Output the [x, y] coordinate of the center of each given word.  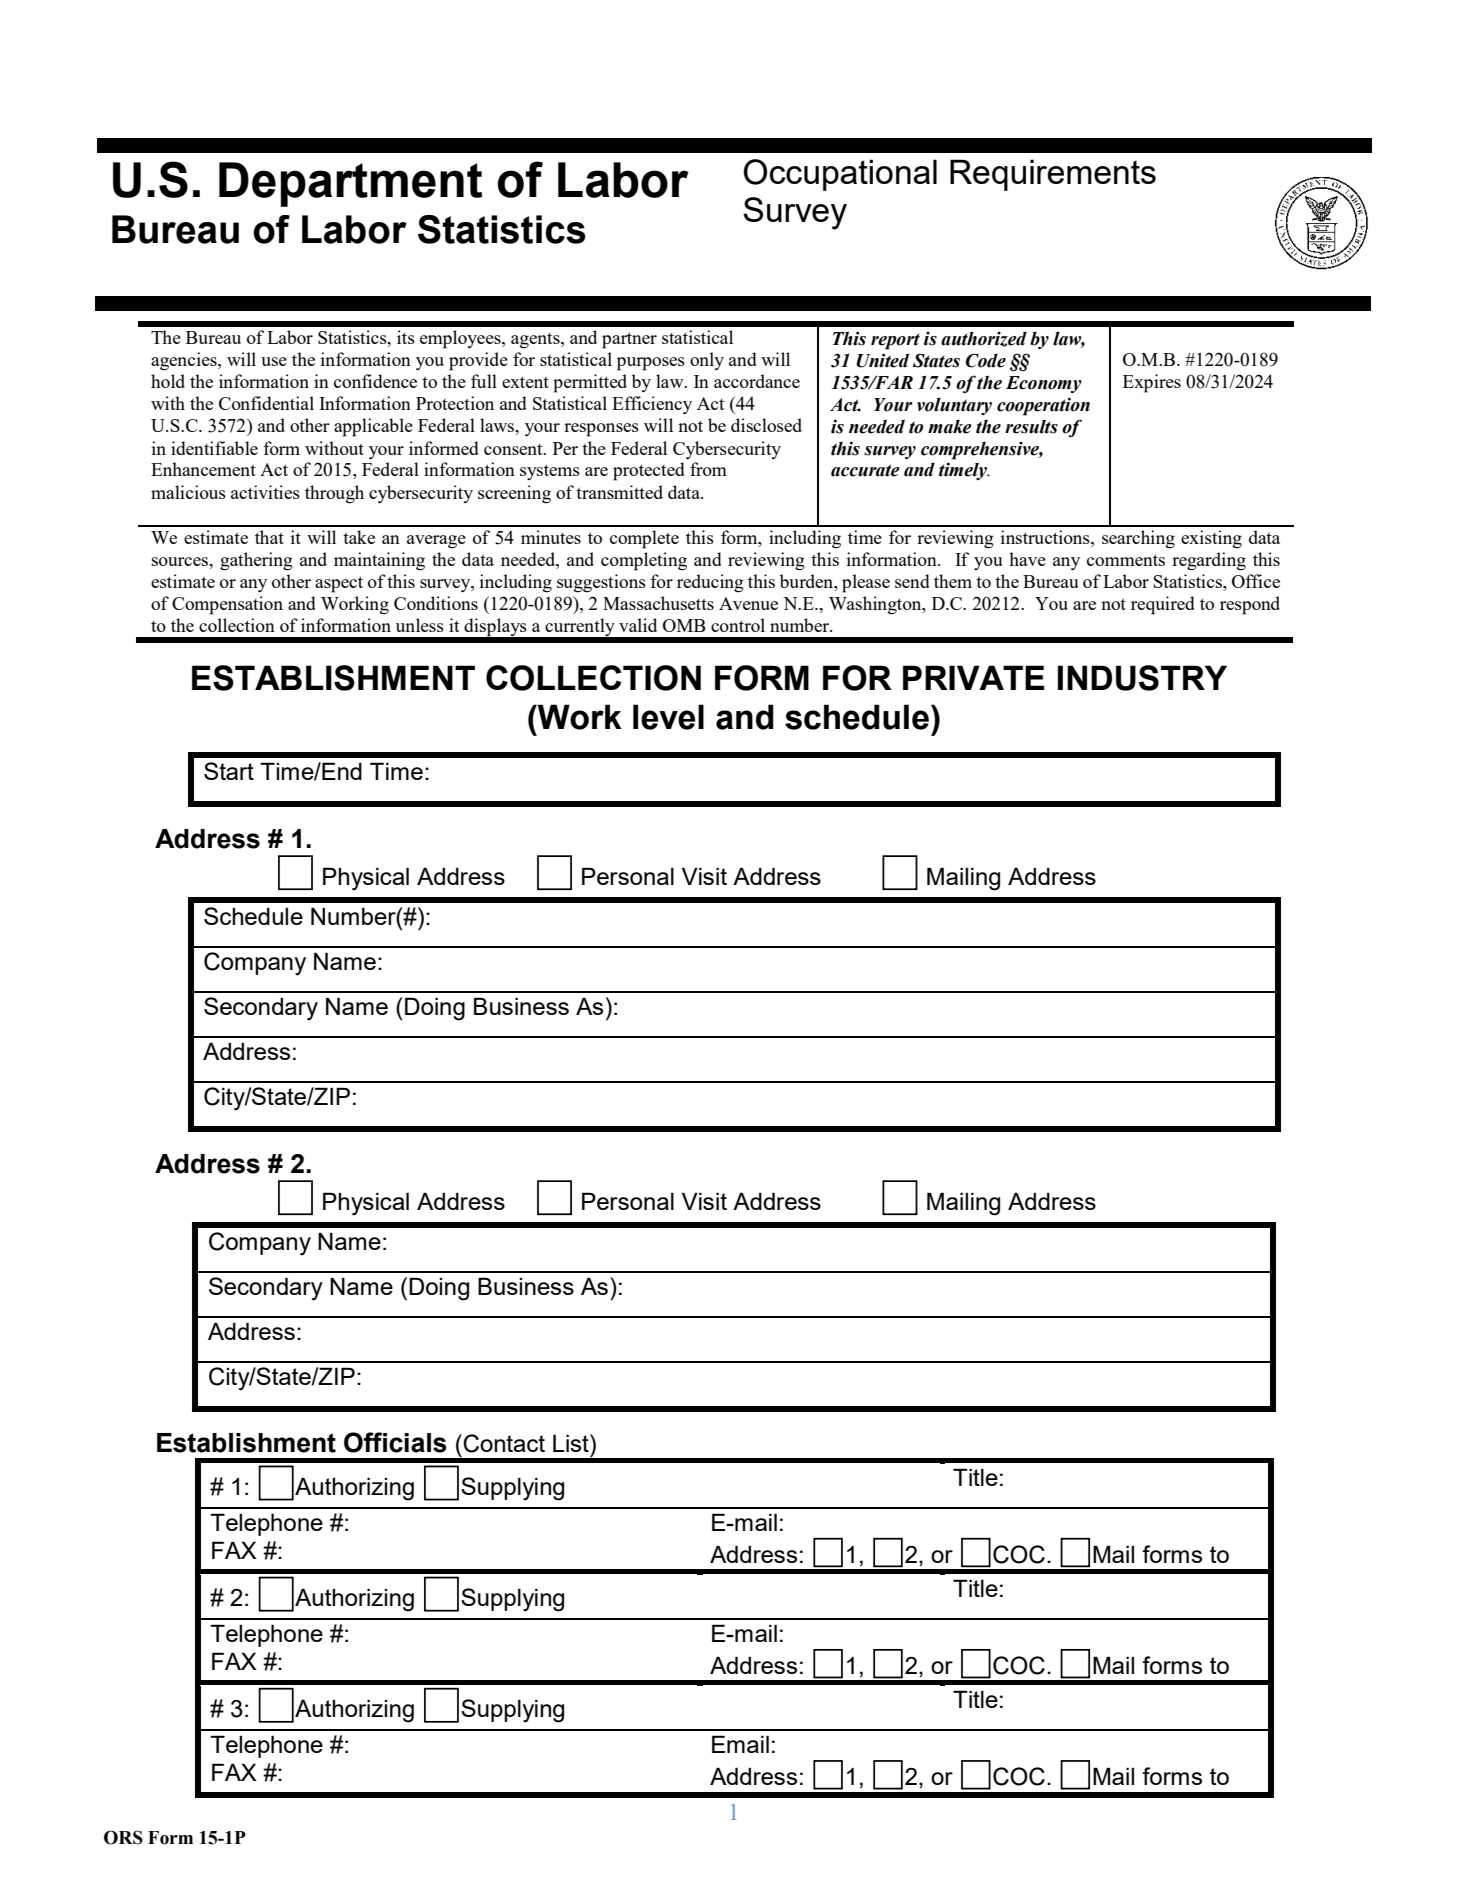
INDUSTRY [1142, 678]
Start [229, 771]
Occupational [840, 175]
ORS [123, 1837]
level [668, 717]
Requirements [1053, 175]
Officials [395, 1442]
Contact [504, 1443]
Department [350, 184]
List [572, 1443]
